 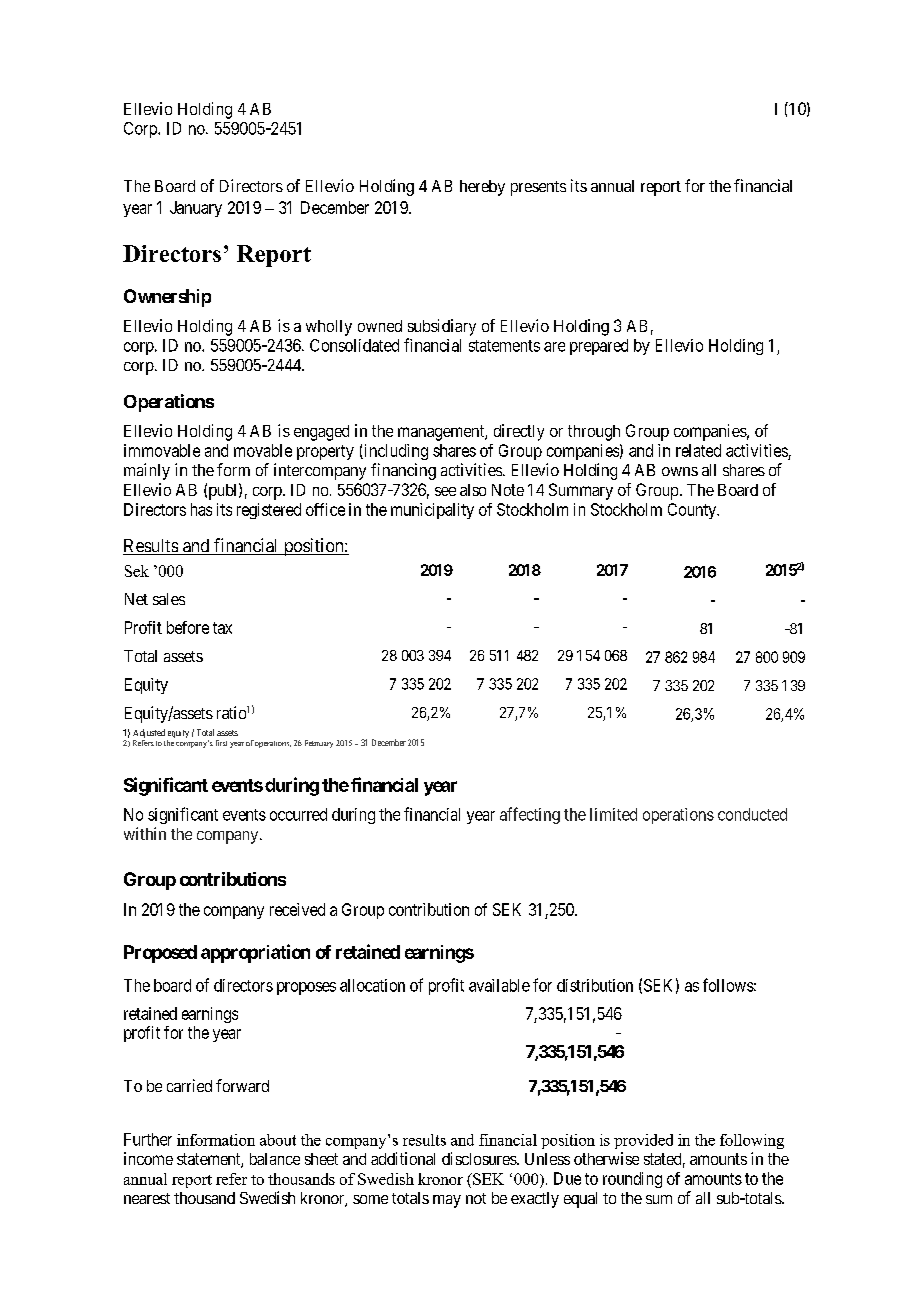 What do you see at coordinates (148, 1158) in the image?
I see `income` at bounding box center [148, 1158].
